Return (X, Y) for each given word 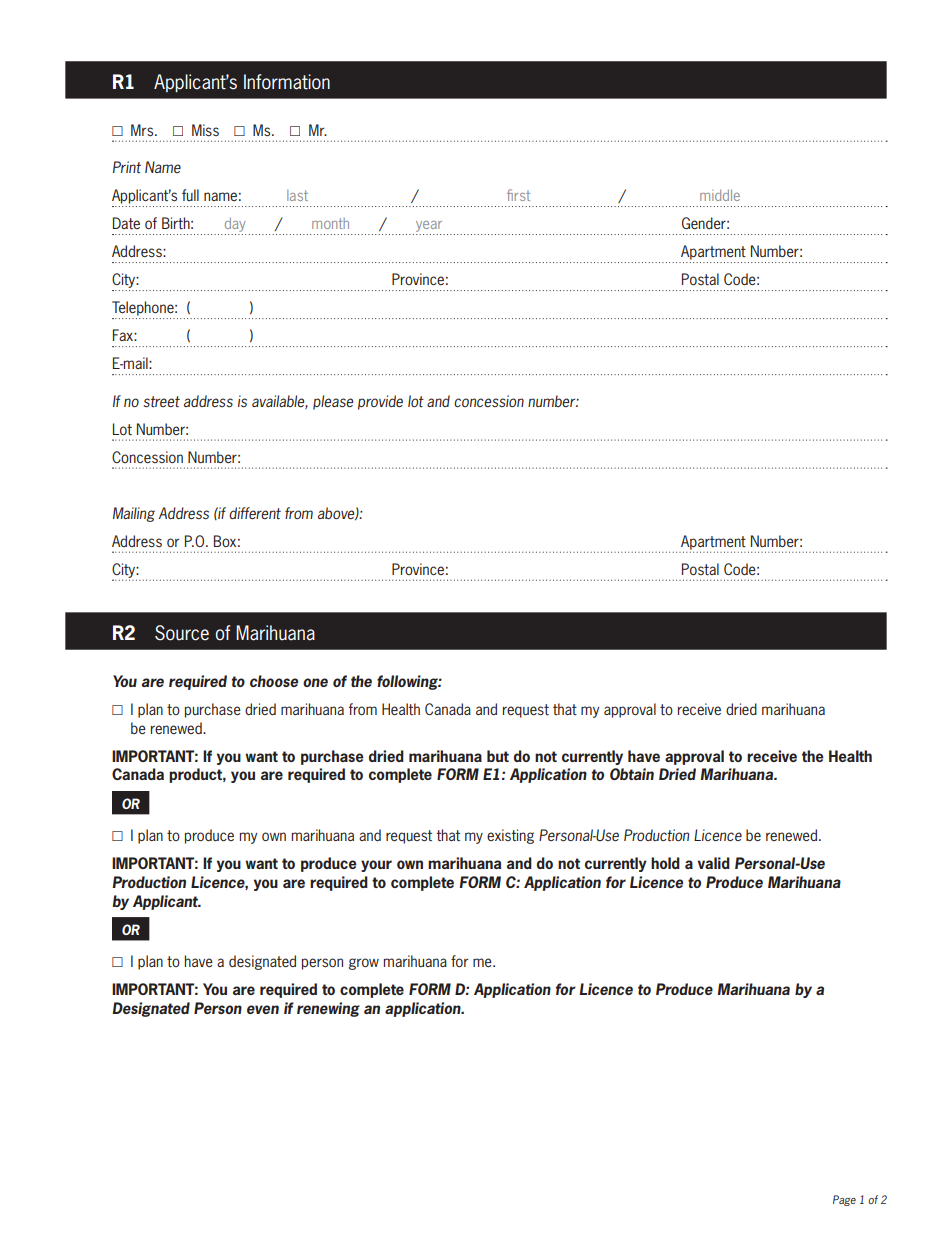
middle (720, 195)
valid (714, 863)
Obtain (632, 774)
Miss (205, 130)
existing (510, 836)
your (376, 866)
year (429, 228)
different (255, 513)
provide (380, 402)
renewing (328, 1009)
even (263, 1009)
